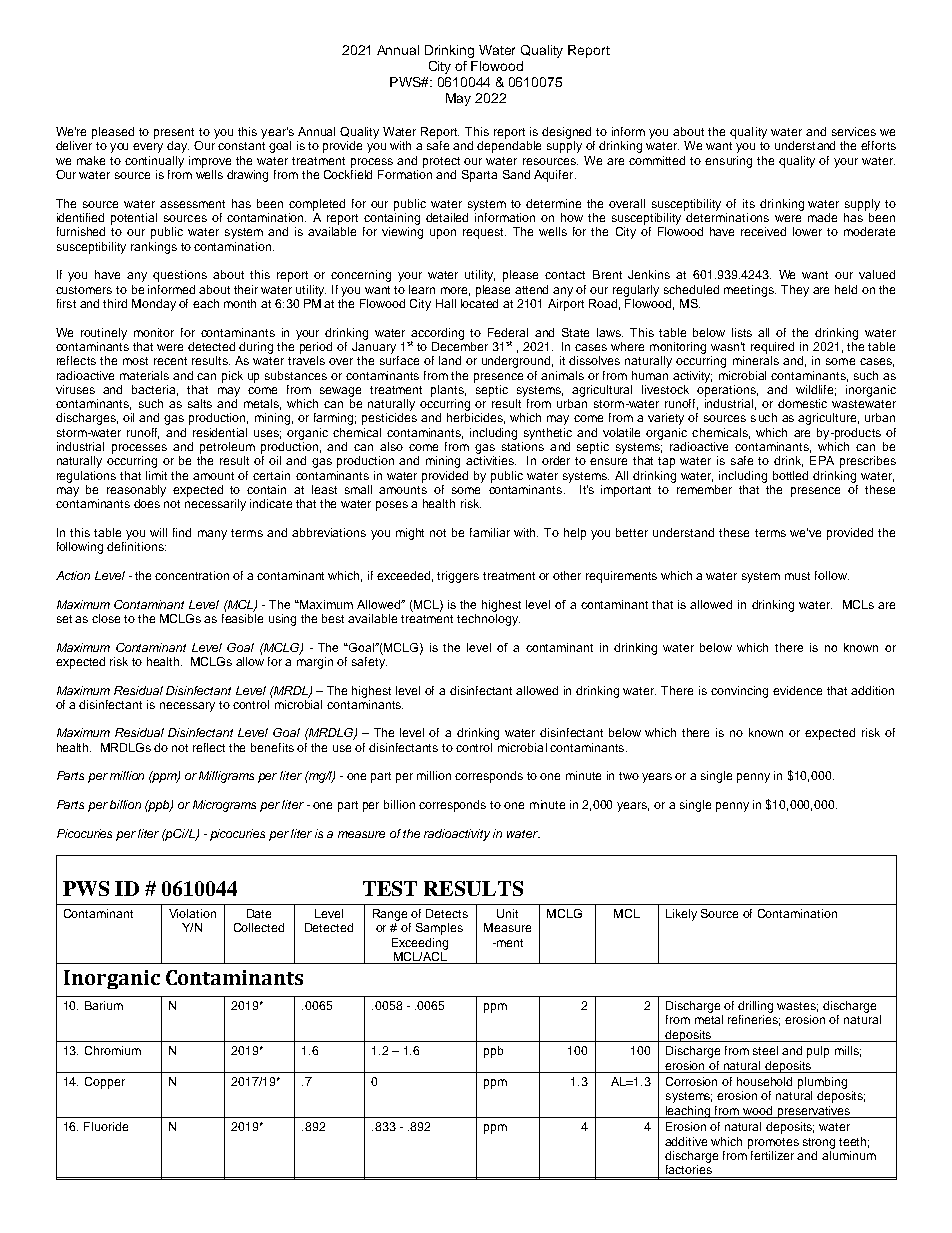 The height and width of the screenshot is (1233, 952). I want to click on additive, so click(686, 1141).
